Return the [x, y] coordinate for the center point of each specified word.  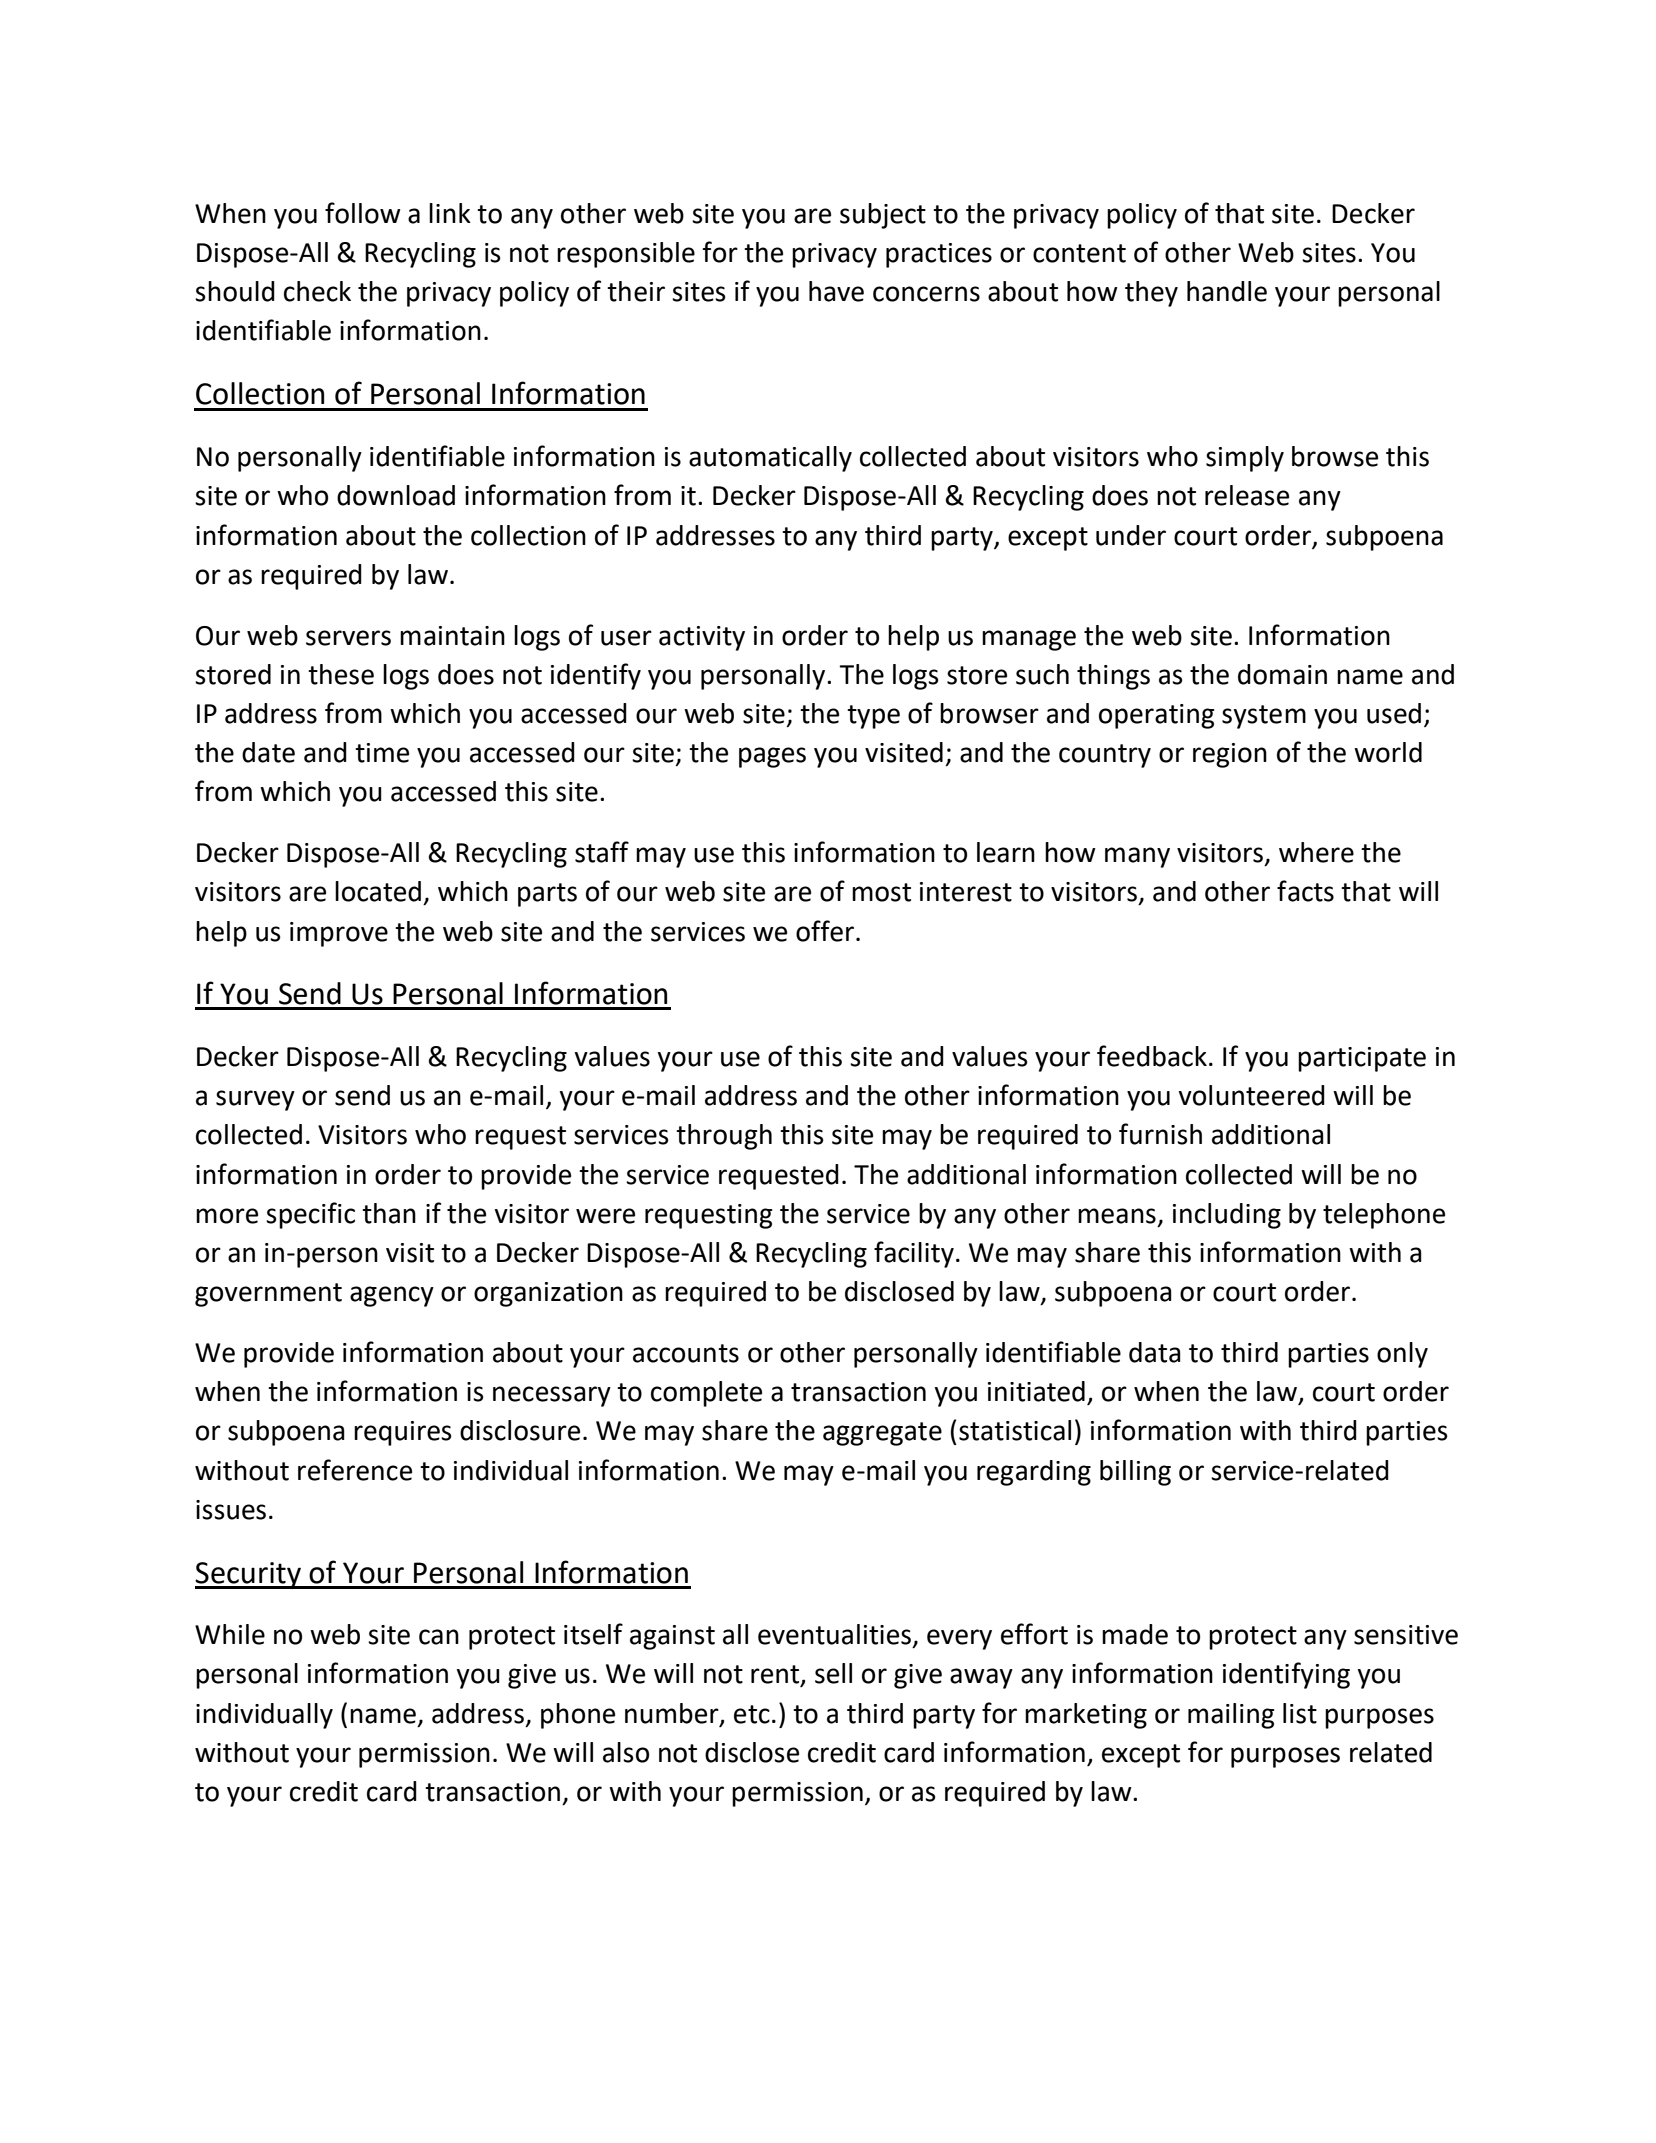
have [836, 291]
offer [825, 931]
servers [348, 638]
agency [392, 1296]
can [439, 1637]
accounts [686, 1353]
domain [1282, 674]
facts [1305, 891]
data [1155, 1352]
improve [339, 934]
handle [1227, 291]
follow [363, 213]
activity [702, 638]
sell [833, 1673]
